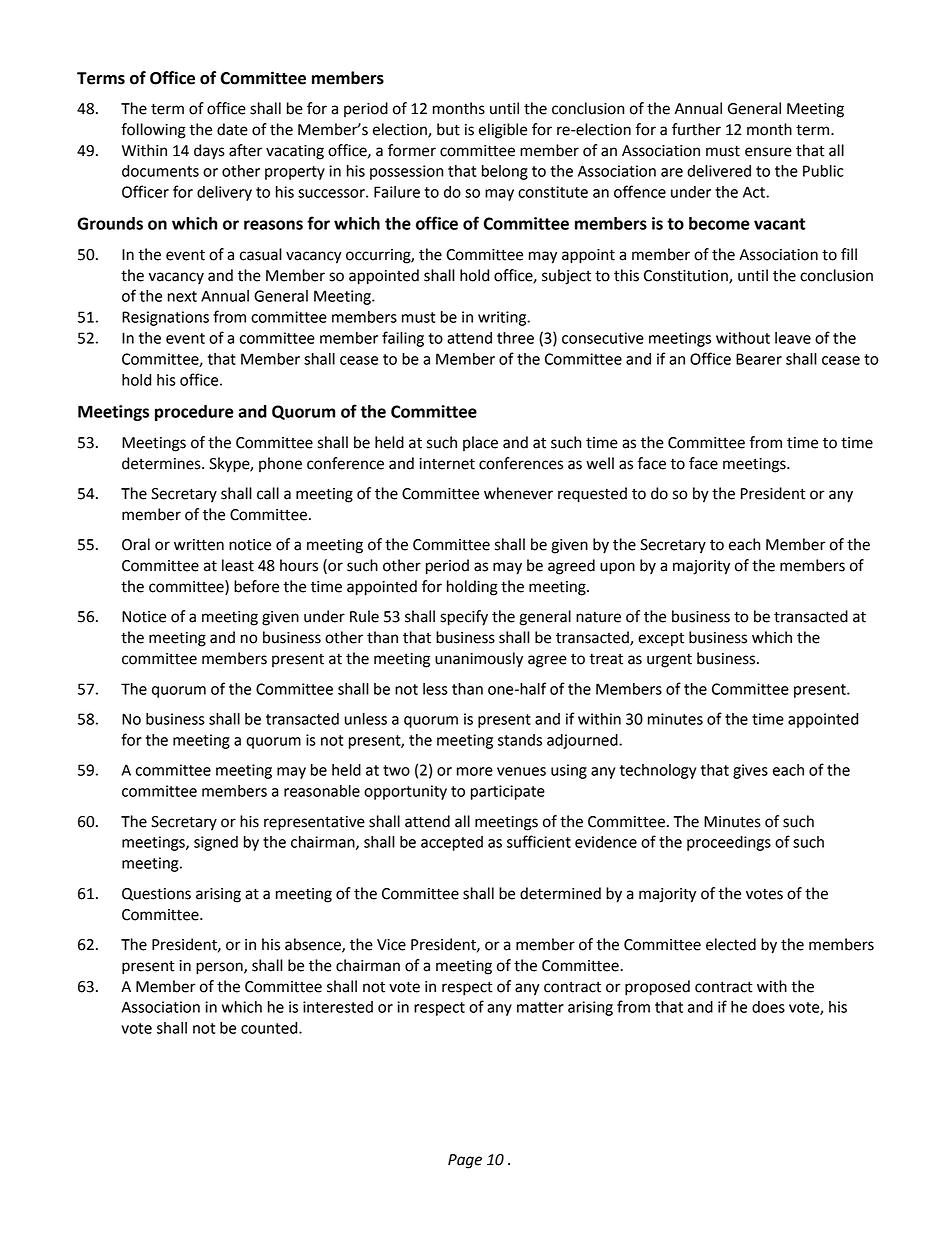 The width and height of the screenshot is (952, 1233). Describe the element at coordinates (270, 1028) in the screenshot. I see `counted` at that location.
